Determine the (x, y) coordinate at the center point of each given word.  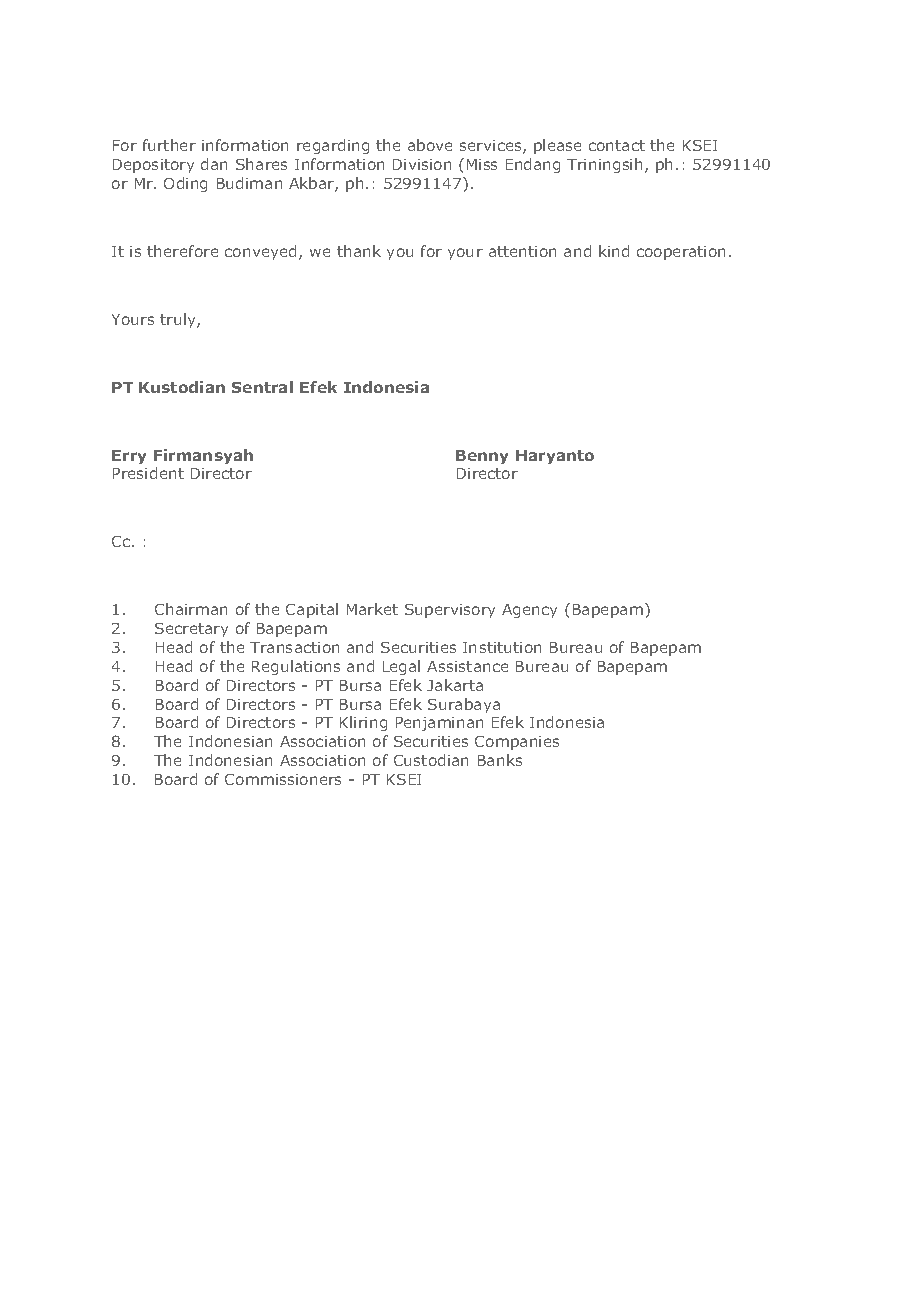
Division (422, 164)
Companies (517, 743)
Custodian (431, 760)
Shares (261, 164)
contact (617, 145)
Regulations (296, 667)
